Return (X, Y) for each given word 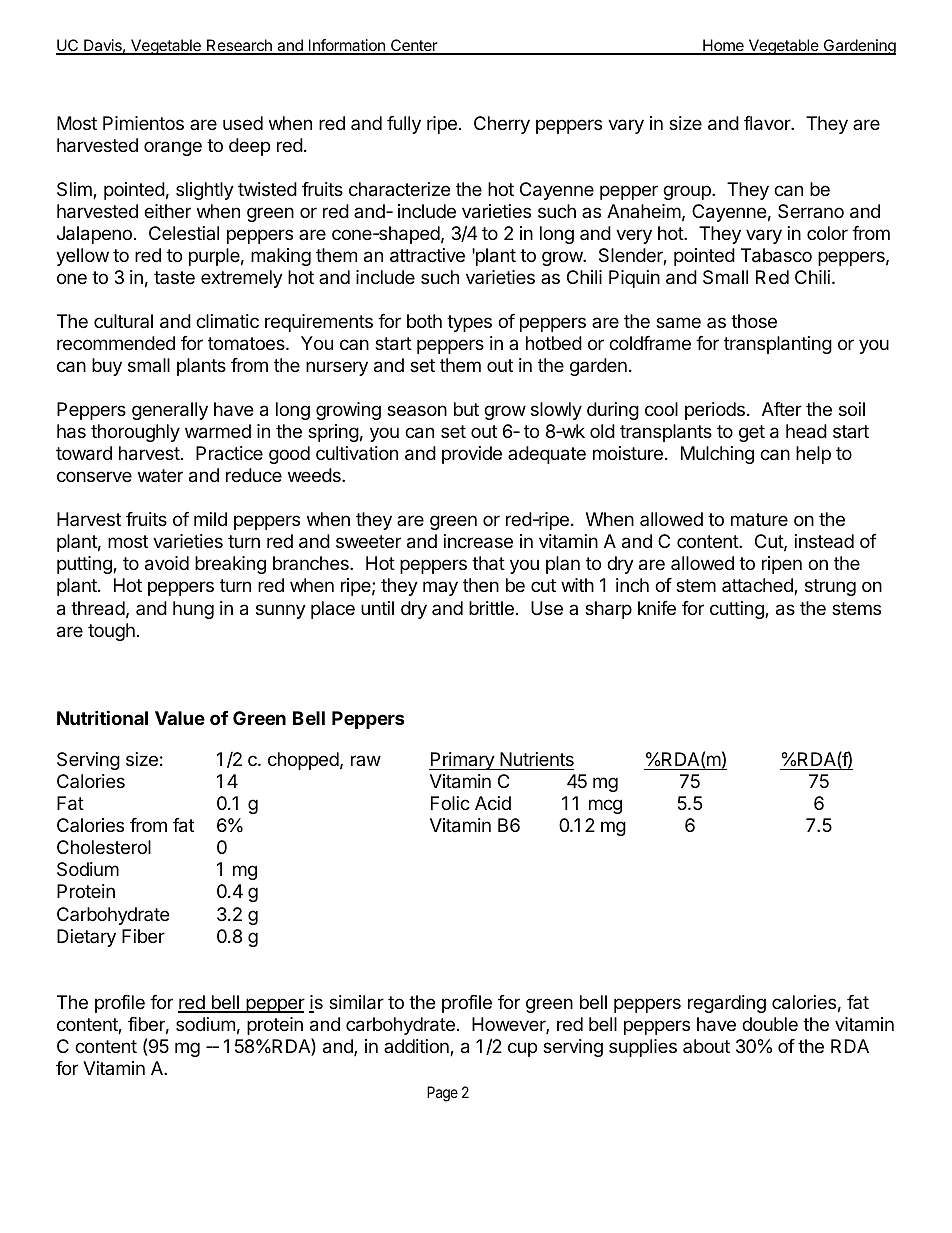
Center (414, 47)
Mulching (717, 455)
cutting (738, 610)
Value (180, 718)
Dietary (86, 938)
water (160, 475)
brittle (491, 608)
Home (723, 47)
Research (239, 47)
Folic (450, 803)
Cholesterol (104, 847)
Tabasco (776, 255)
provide (472, 455)
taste (174, 277)
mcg (605, 806)
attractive (427, 255)
